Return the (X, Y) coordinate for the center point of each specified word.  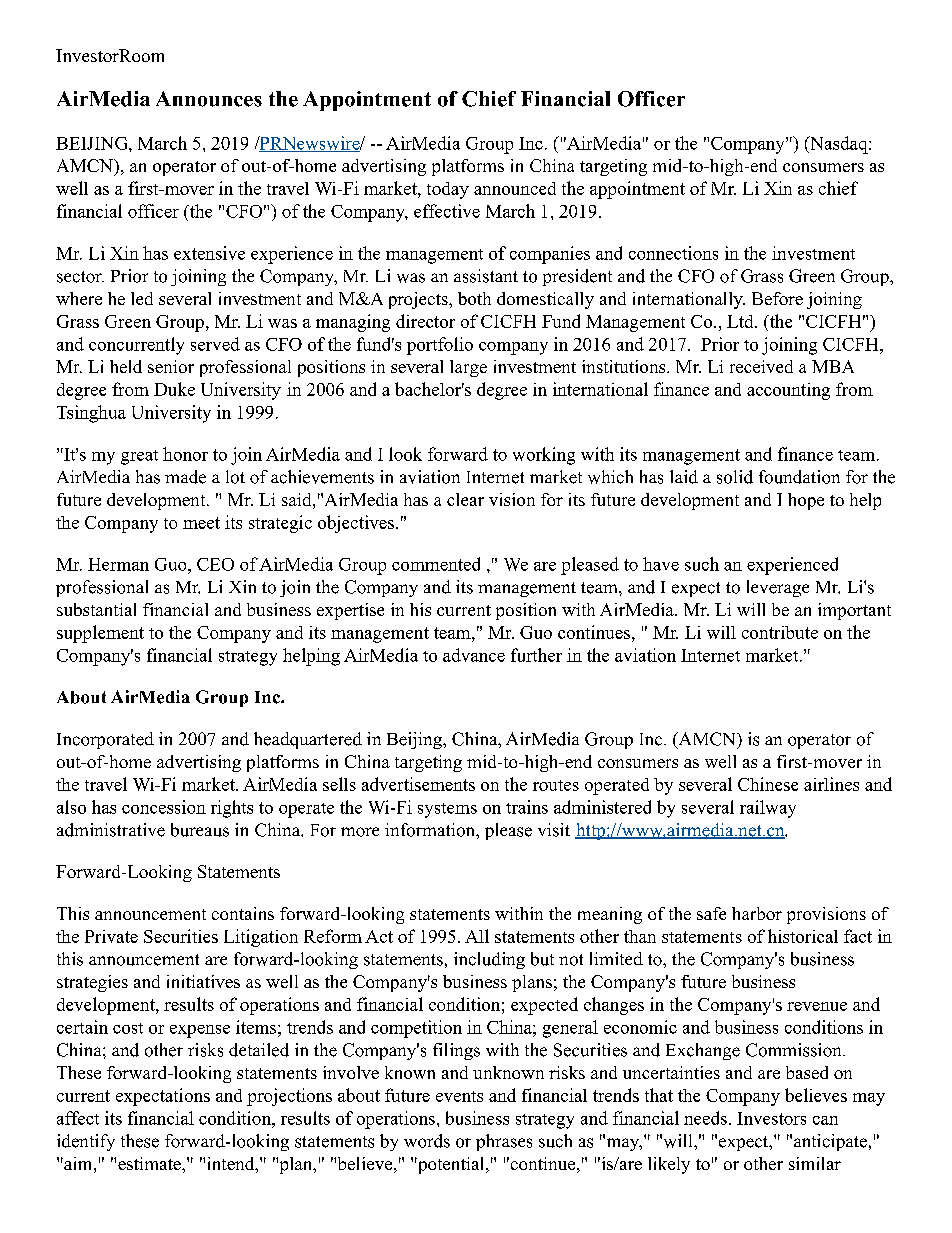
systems (447, 810)
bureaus (200, 830)
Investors (771, 1118)
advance (474, 655)
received (761, 366)
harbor (757, 913)
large (468, 368)
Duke (174, 389)
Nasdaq (839, 145)
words (427, 1141)
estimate (150, 1163)
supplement (100, 634)
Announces (209, 99)
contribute (780, 632)
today (448, 190)
